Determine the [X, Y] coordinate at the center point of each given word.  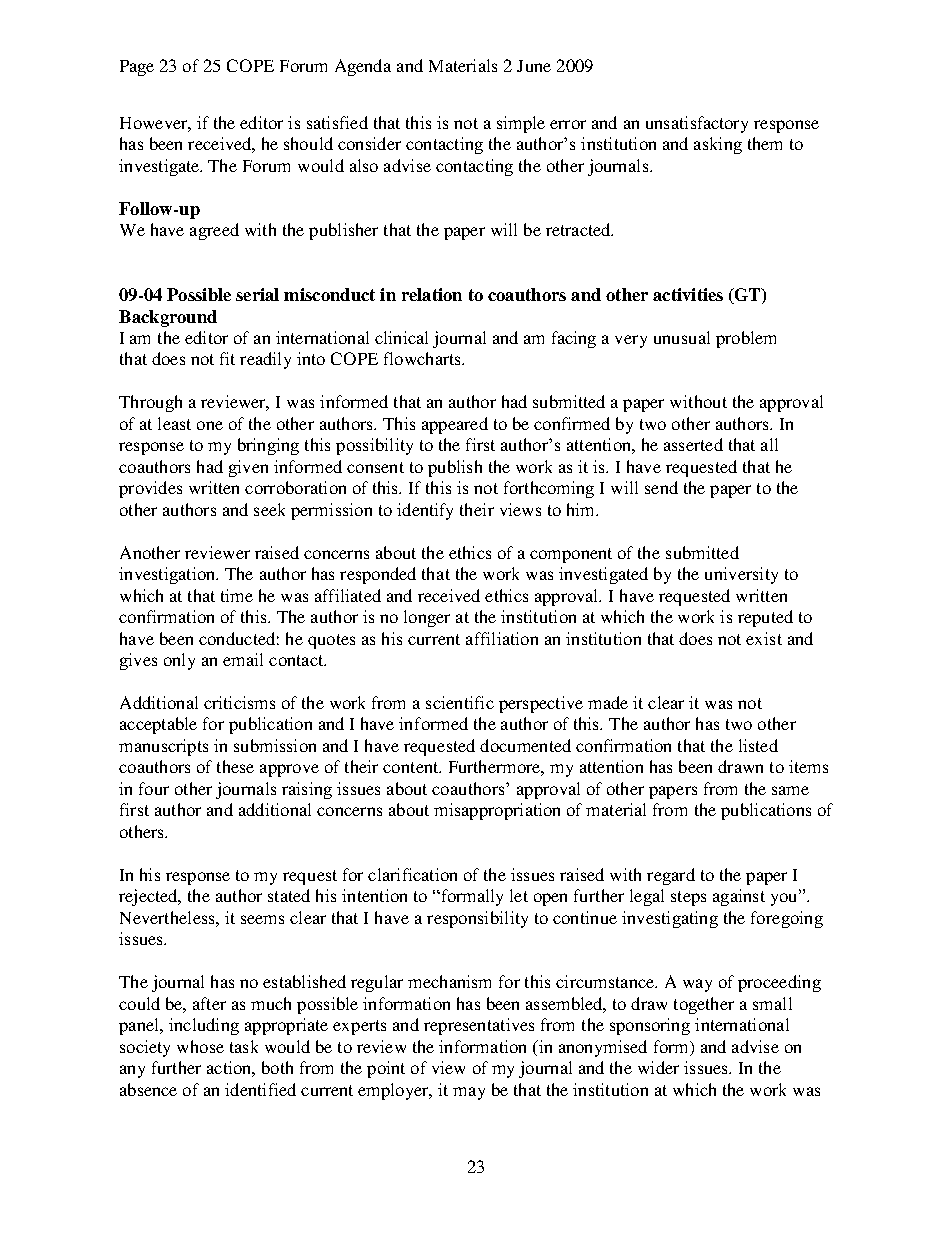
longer [427, 618]
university [741, 575]
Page [137, 68]
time [237, 595]
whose [200, 1046]
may [469, 1093]
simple [521, 124]
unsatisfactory [697, 124]
